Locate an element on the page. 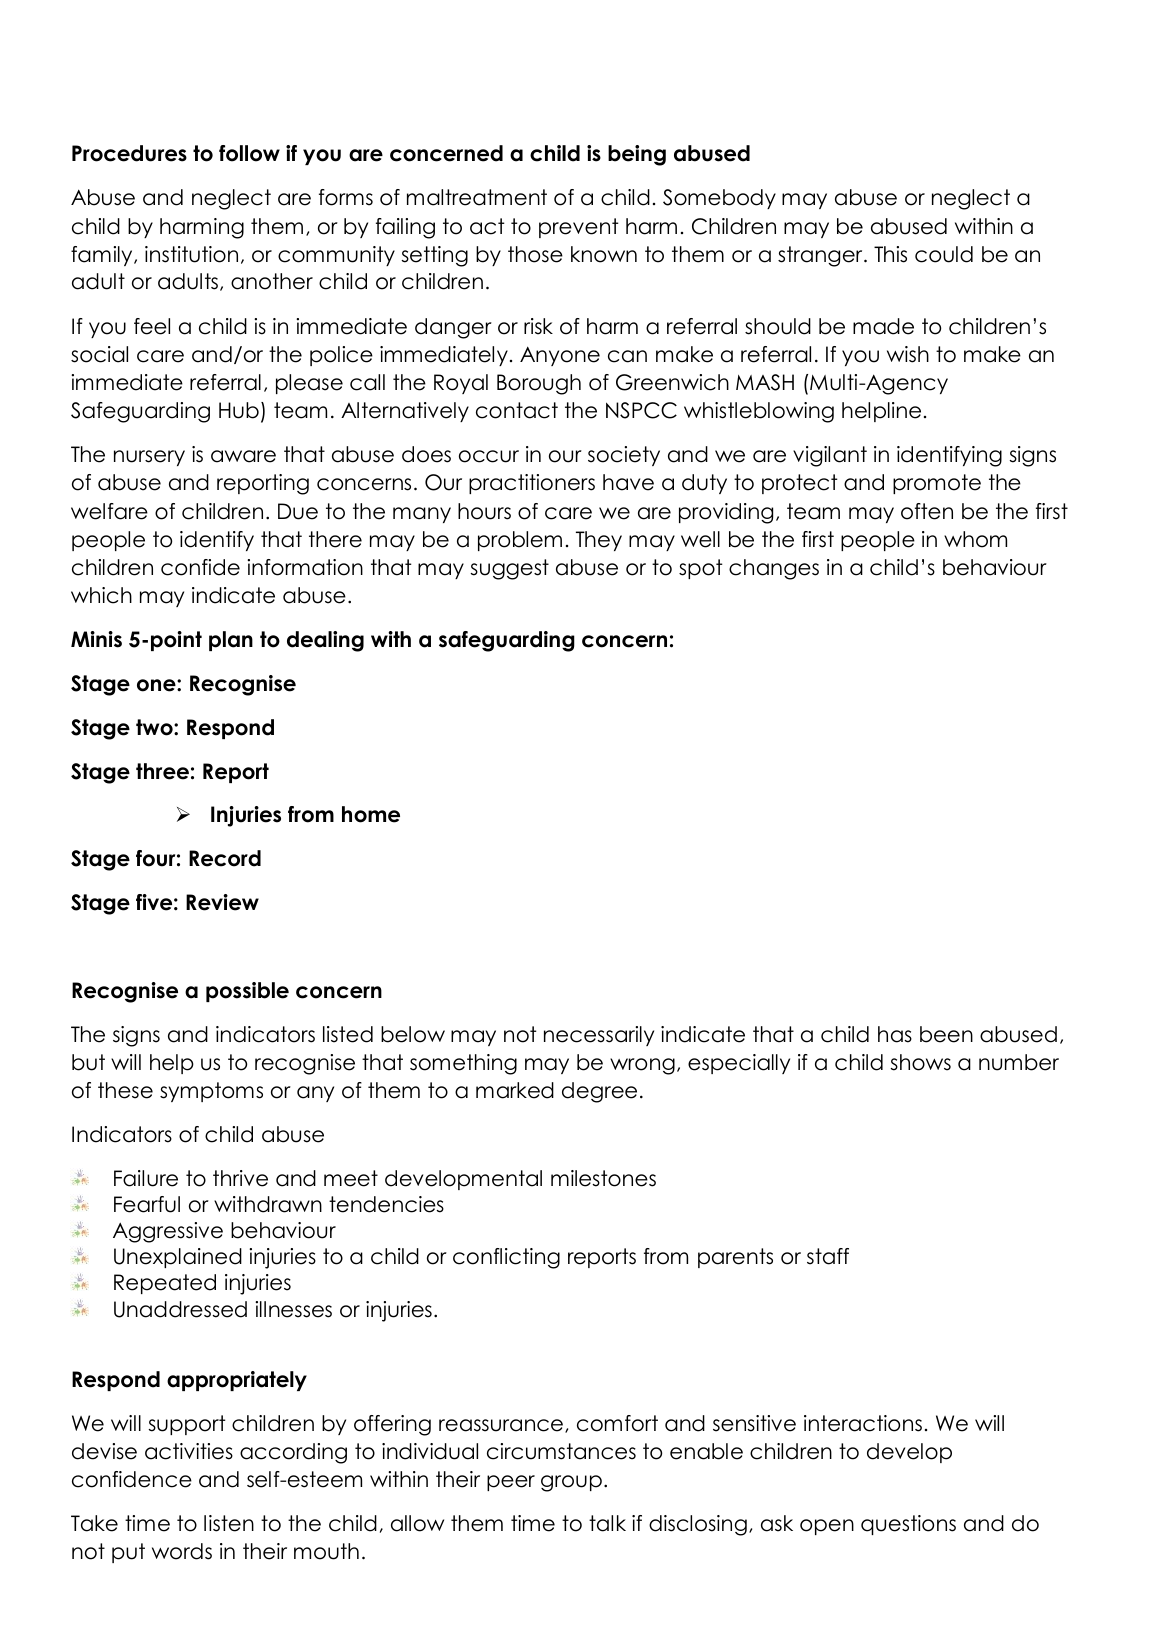 The height and width of the page is (1635, 1156). prevent is located at coordinates (579, 228).
